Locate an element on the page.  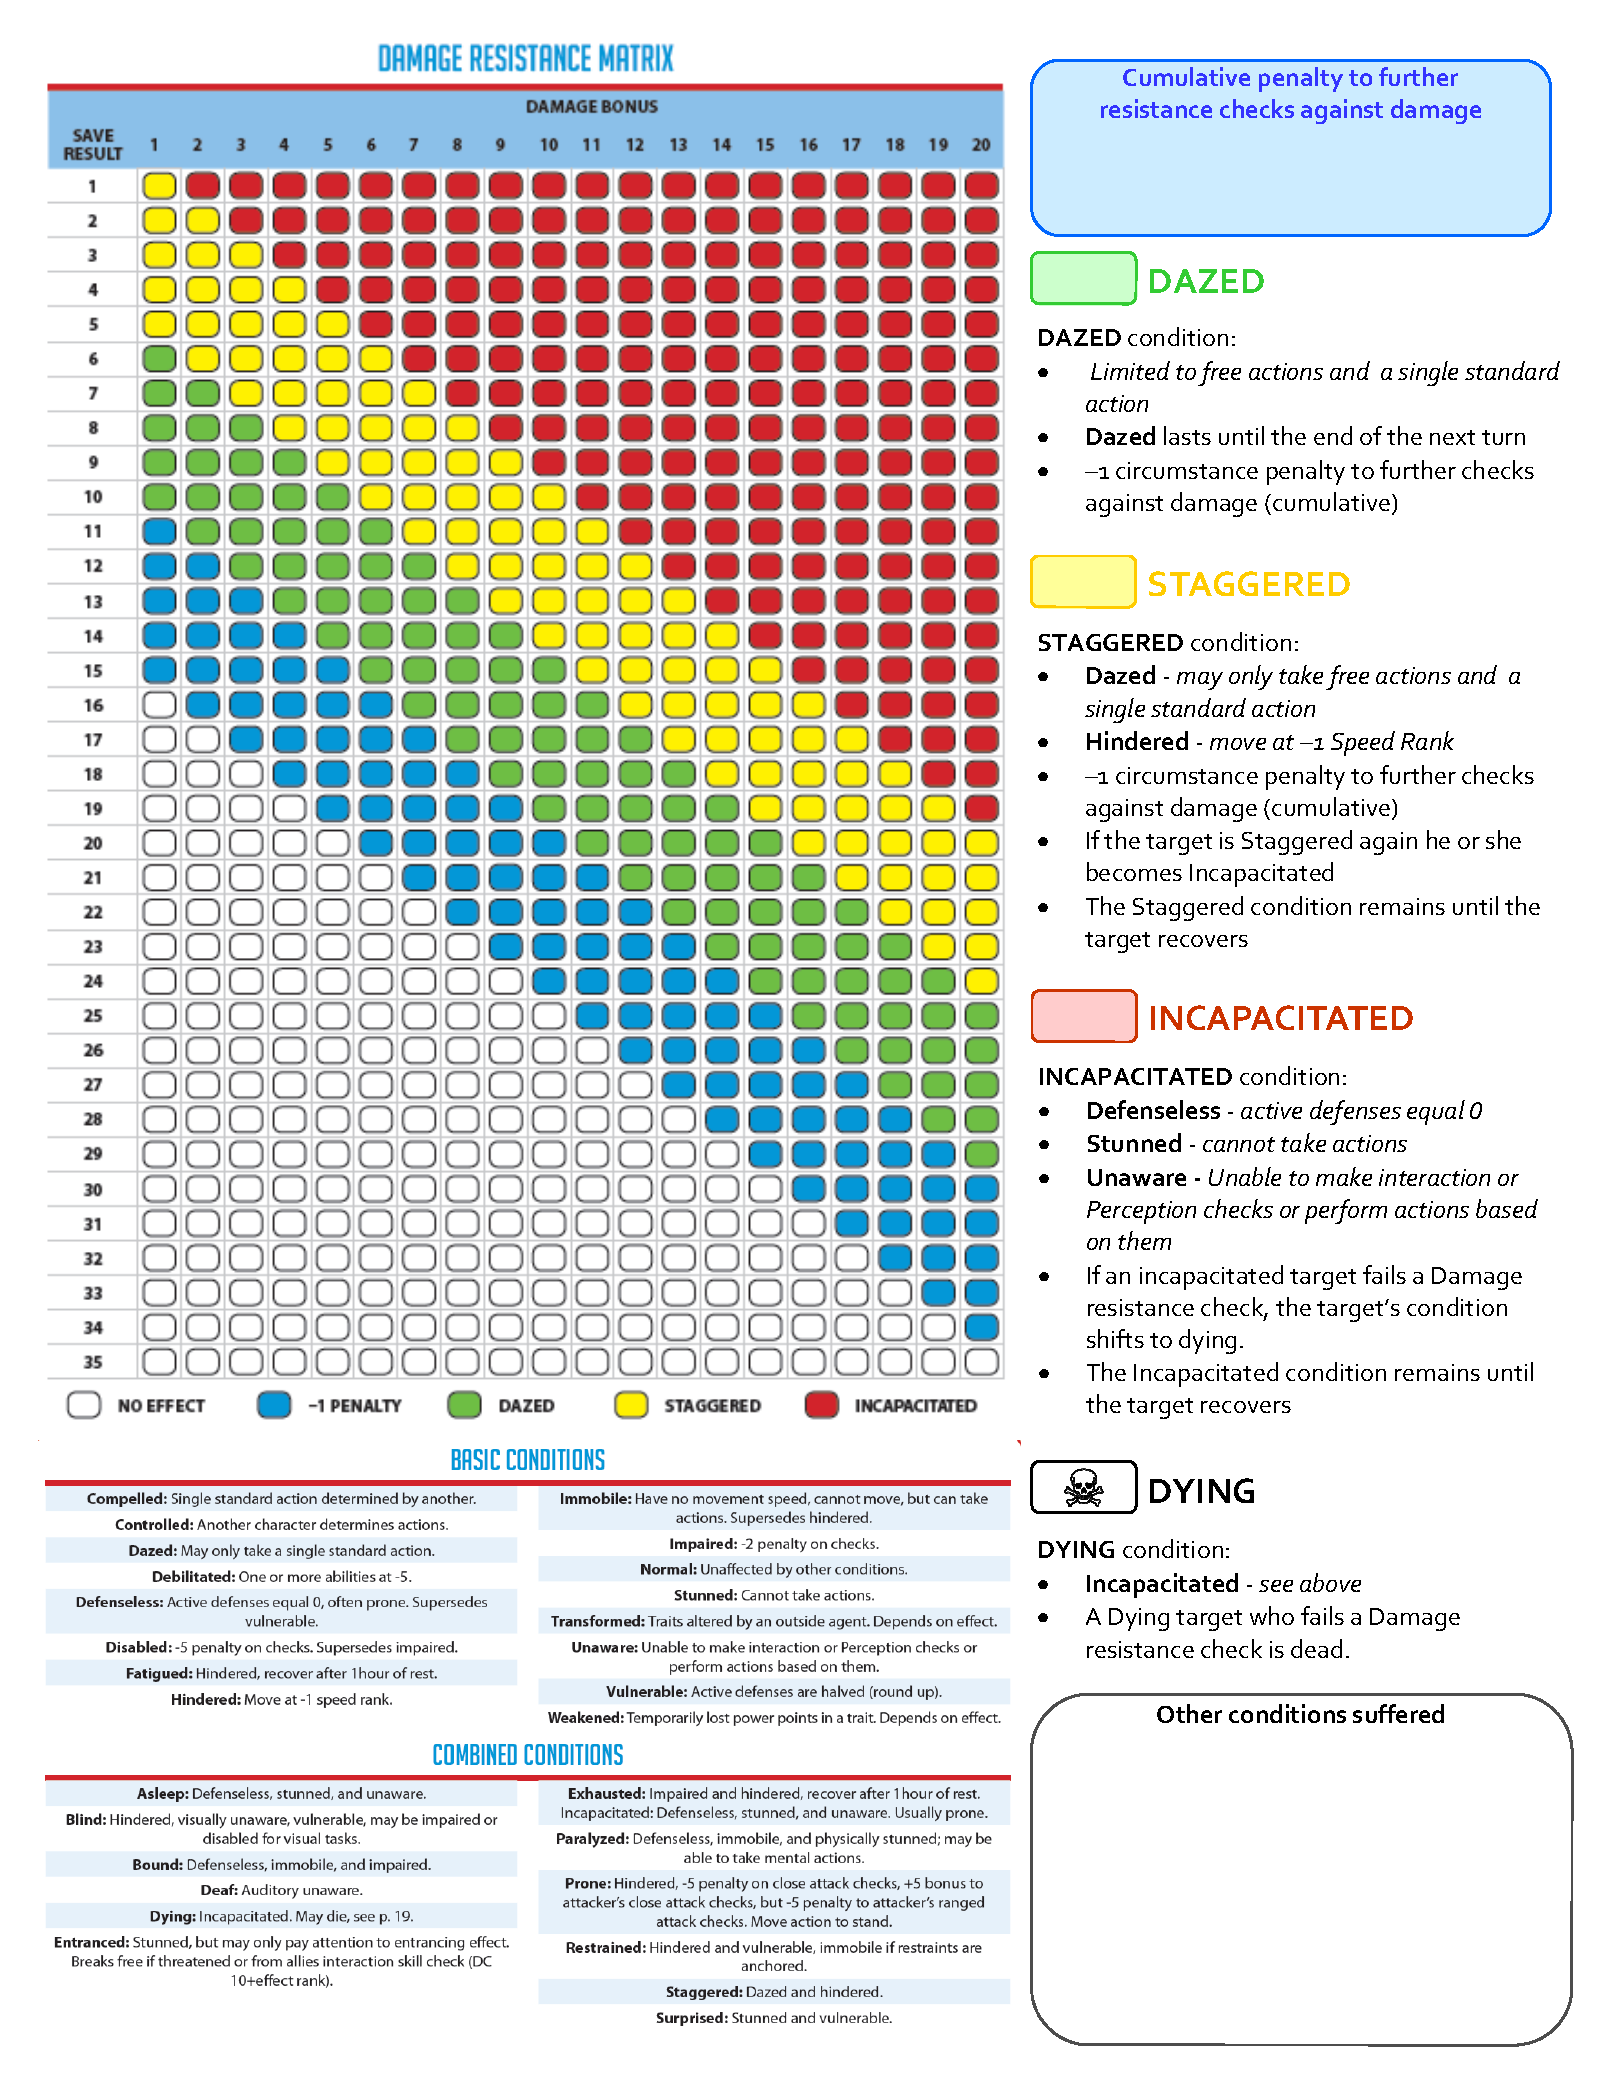
end is located at coordinates (1333, 435).
